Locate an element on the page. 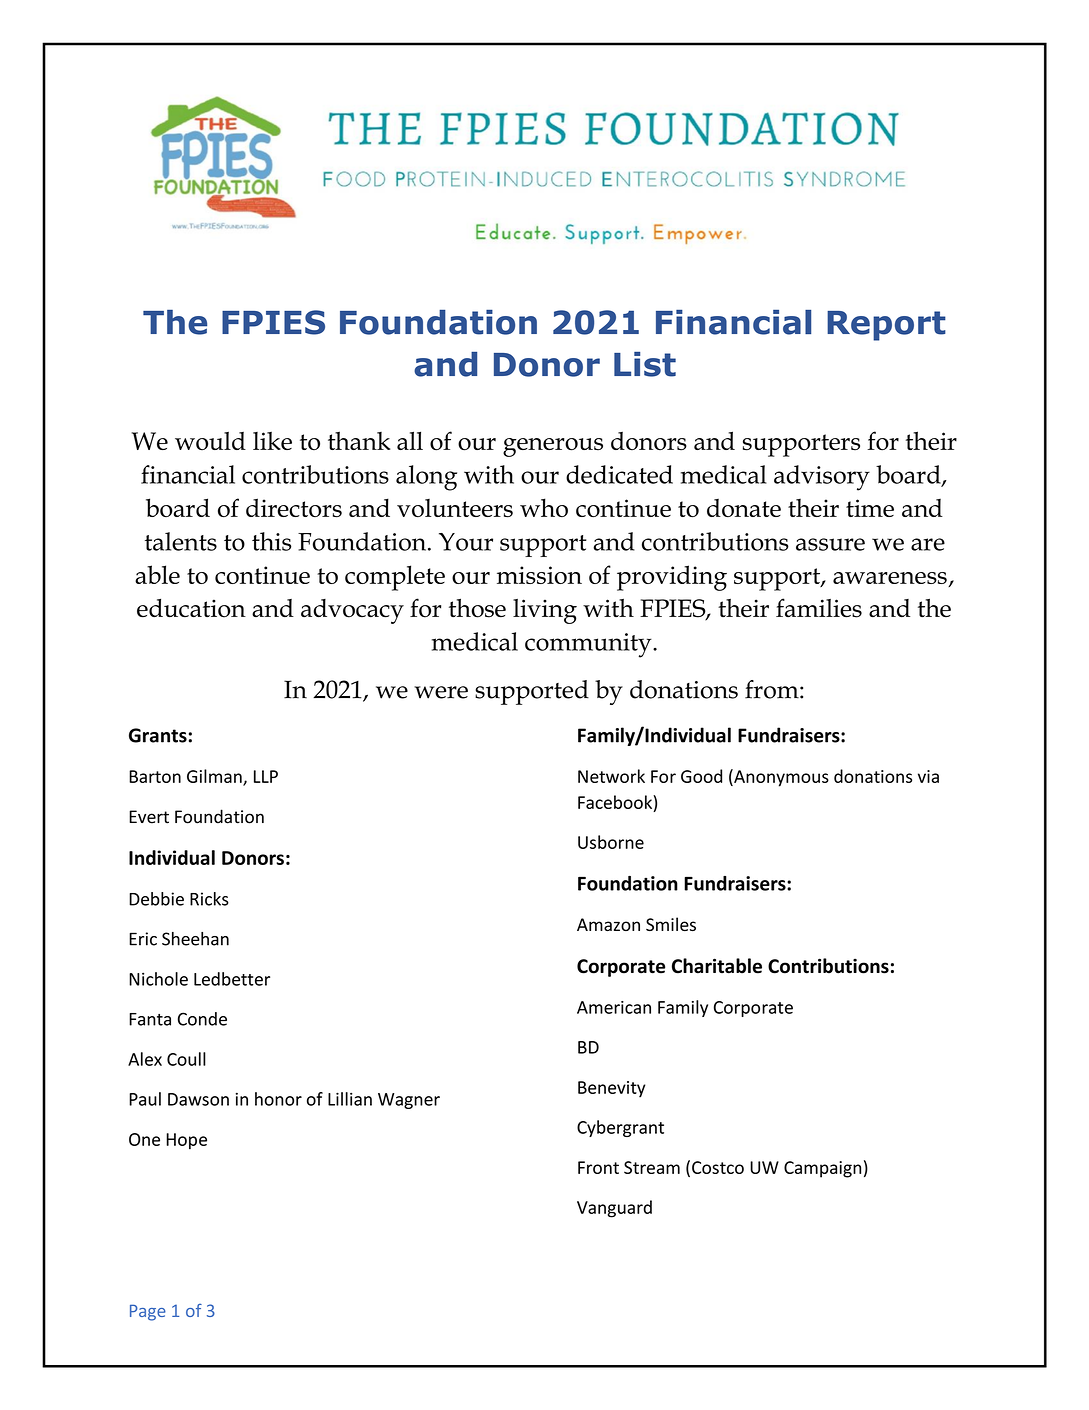 This page has width=1089, height=1410. would is located at coordinates (210, 441).
